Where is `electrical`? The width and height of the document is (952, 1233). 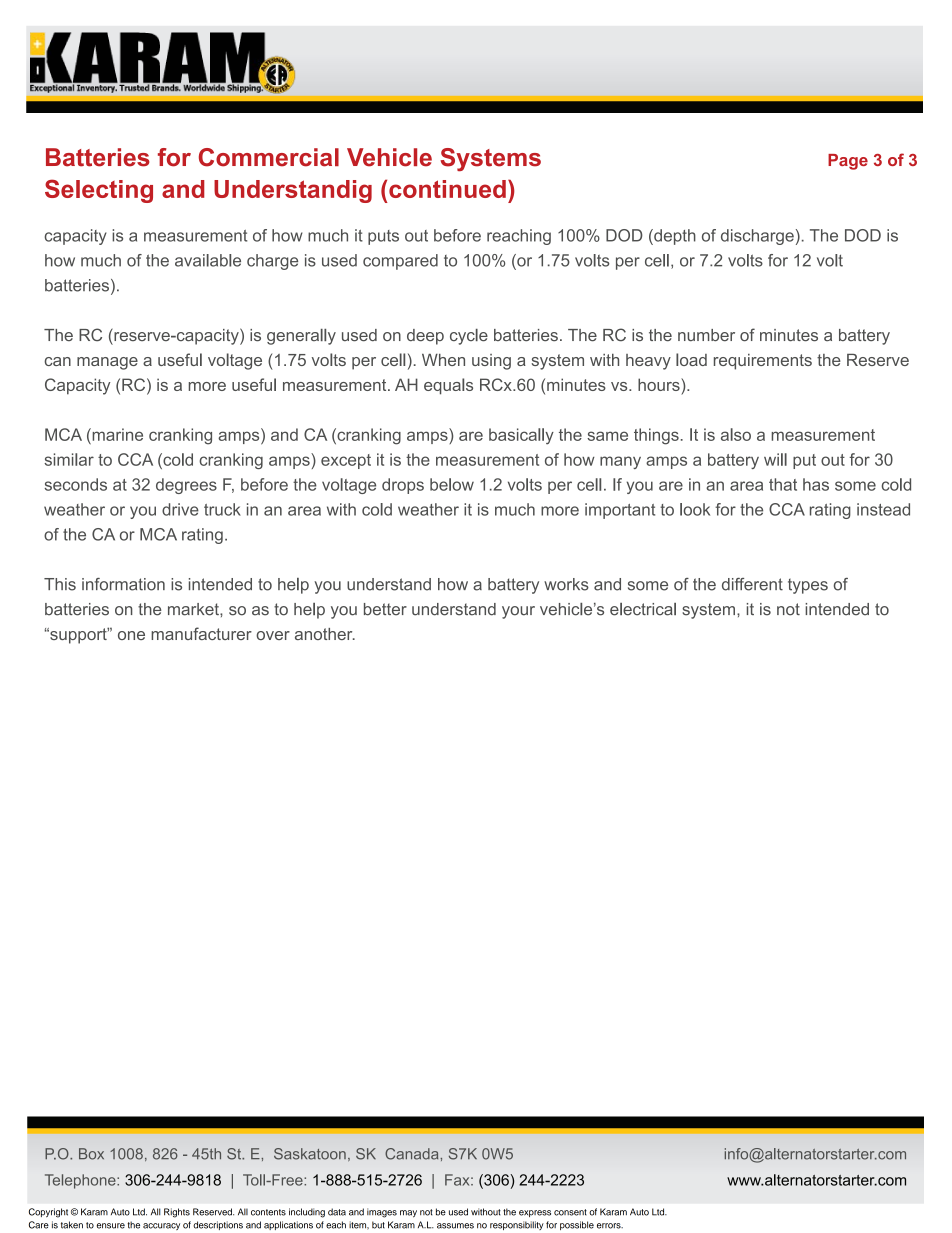
electrical is located at coordinates (643, 609).
